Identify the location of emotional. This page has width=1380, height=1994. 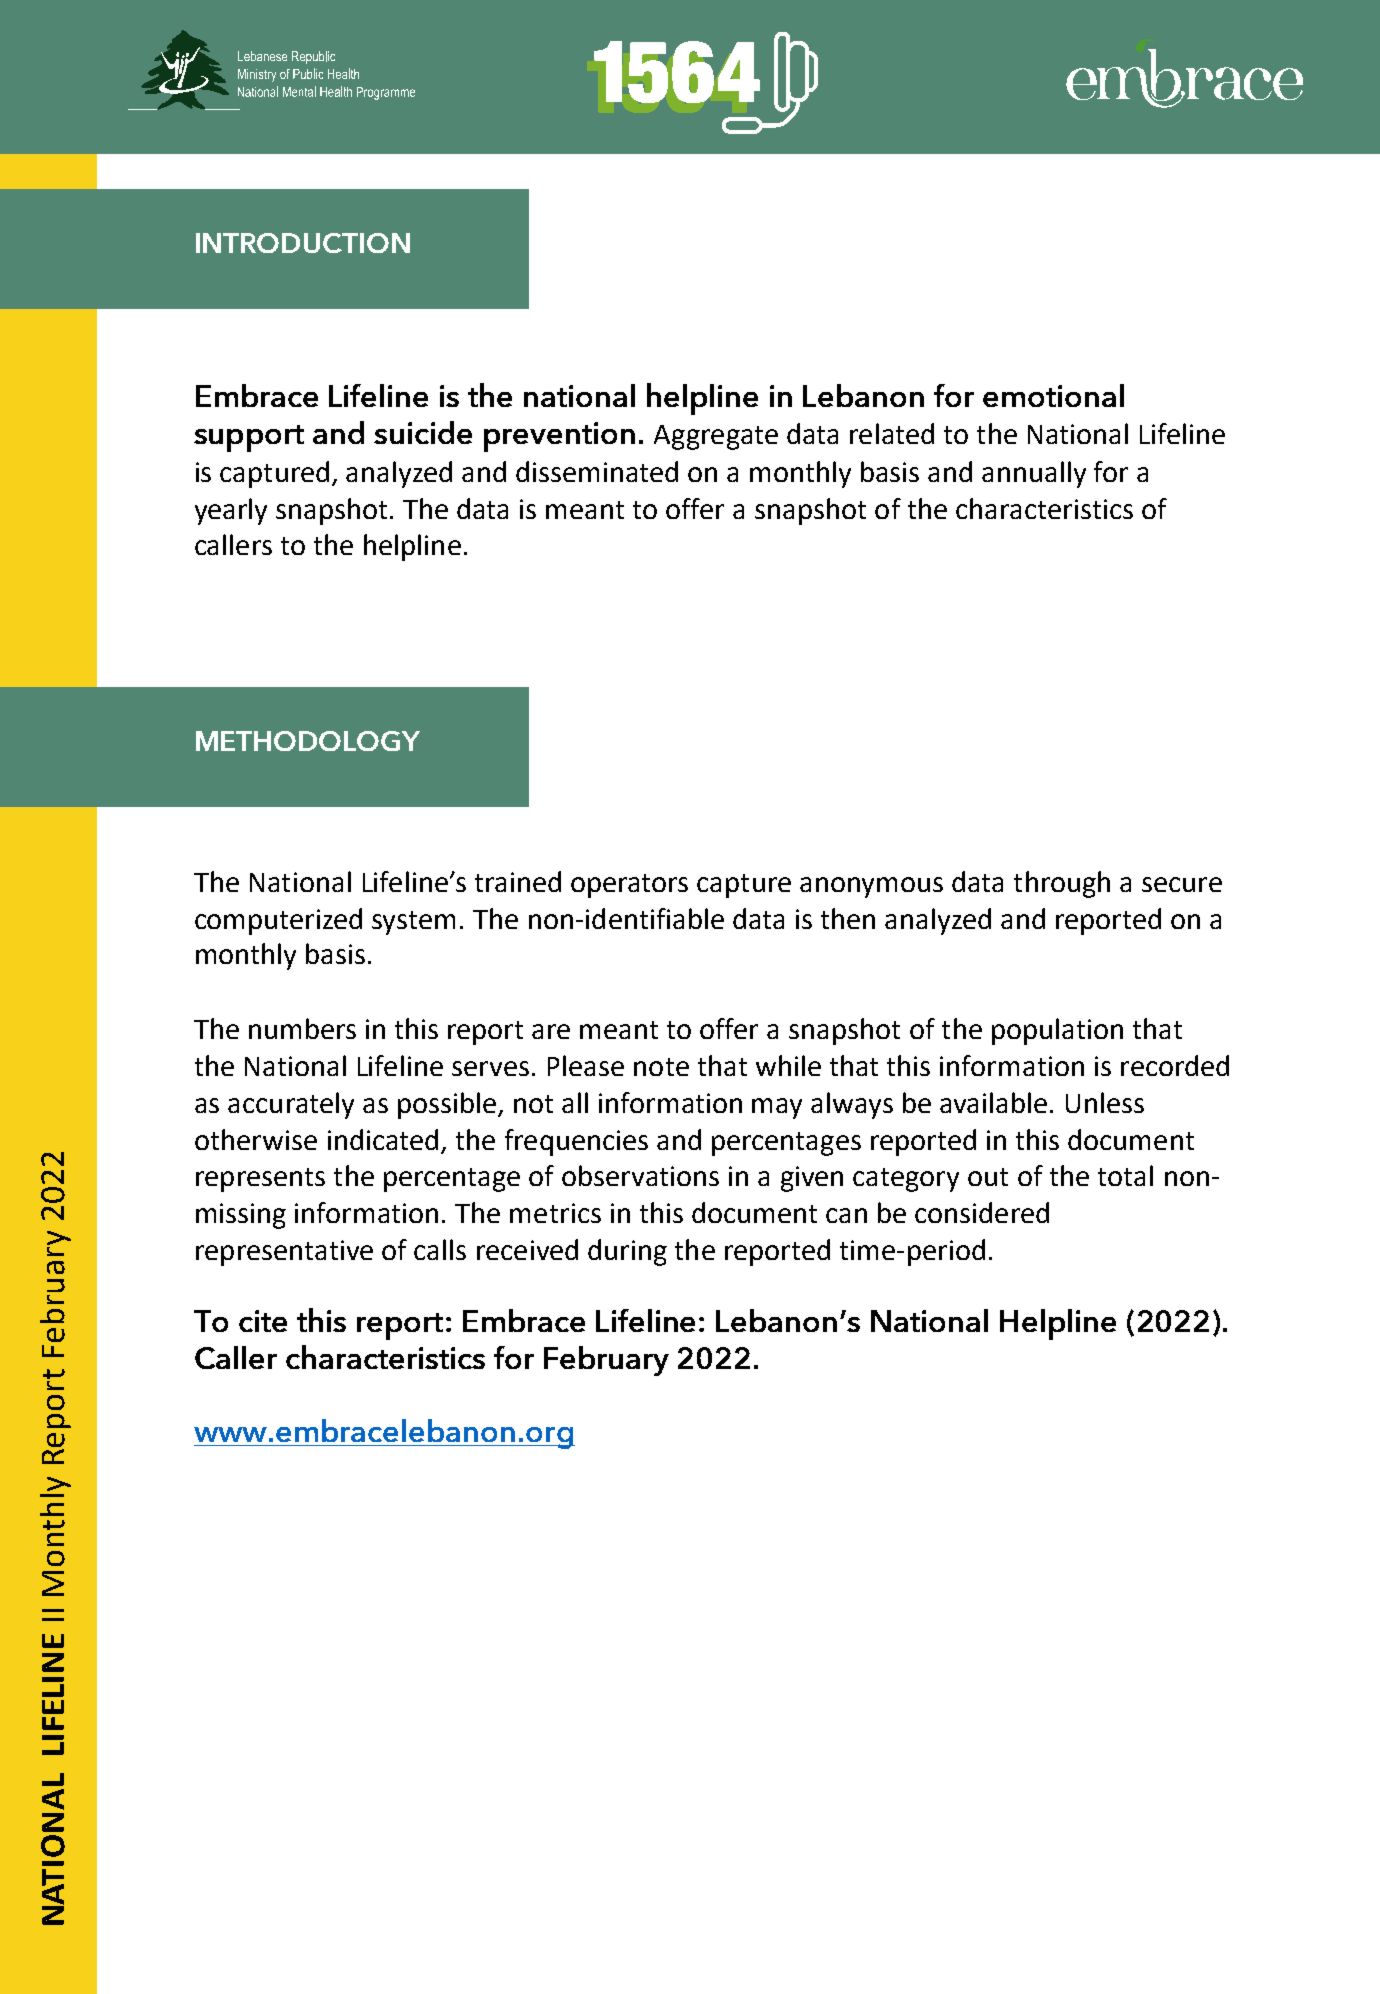
(1053, 395).
